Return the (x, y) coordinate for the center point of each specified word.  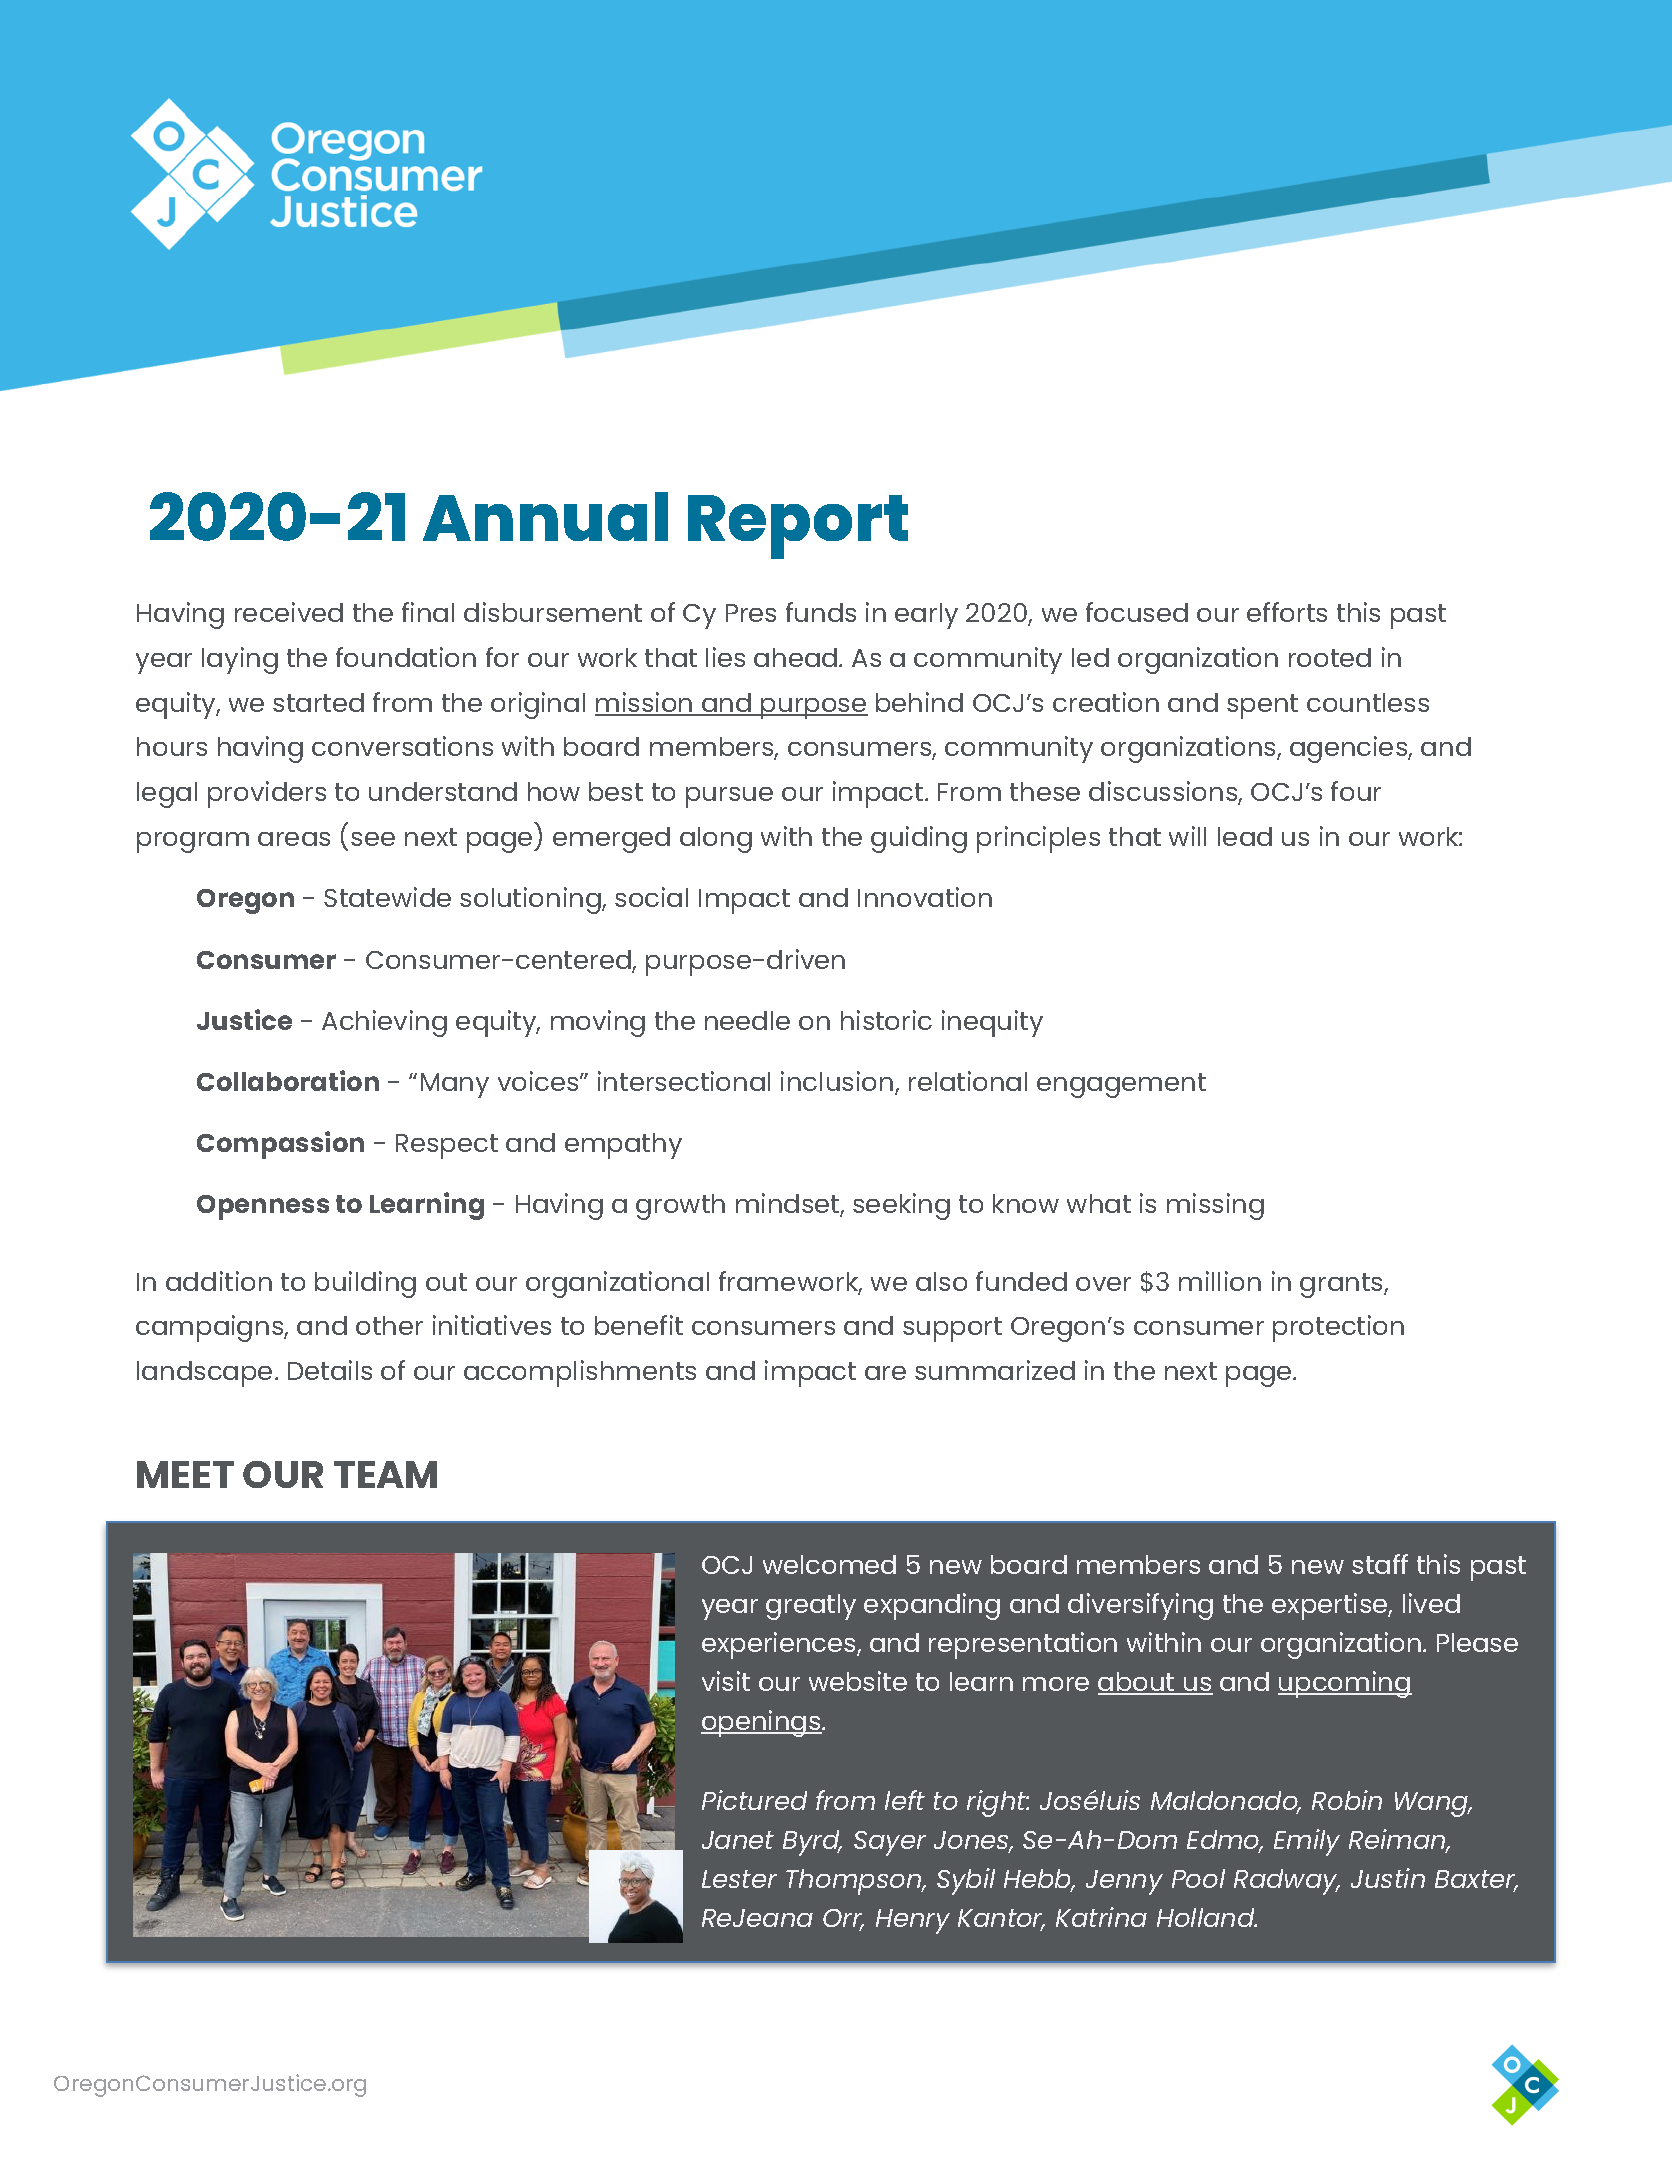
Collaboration (288, 1080)
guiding (919, 839)
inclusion (838, 1082)
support (952, 1329)
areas (294, 839)
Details (330, 1370)
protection (1338, 1328)
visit (726, 1681)
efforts (1287, 612)
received (289, 612)
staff (1380, 1564)
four (1356, 791)
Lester (739, 1879)
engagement (1121, 1085)
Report (798, 527)
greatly (811, 1607)
